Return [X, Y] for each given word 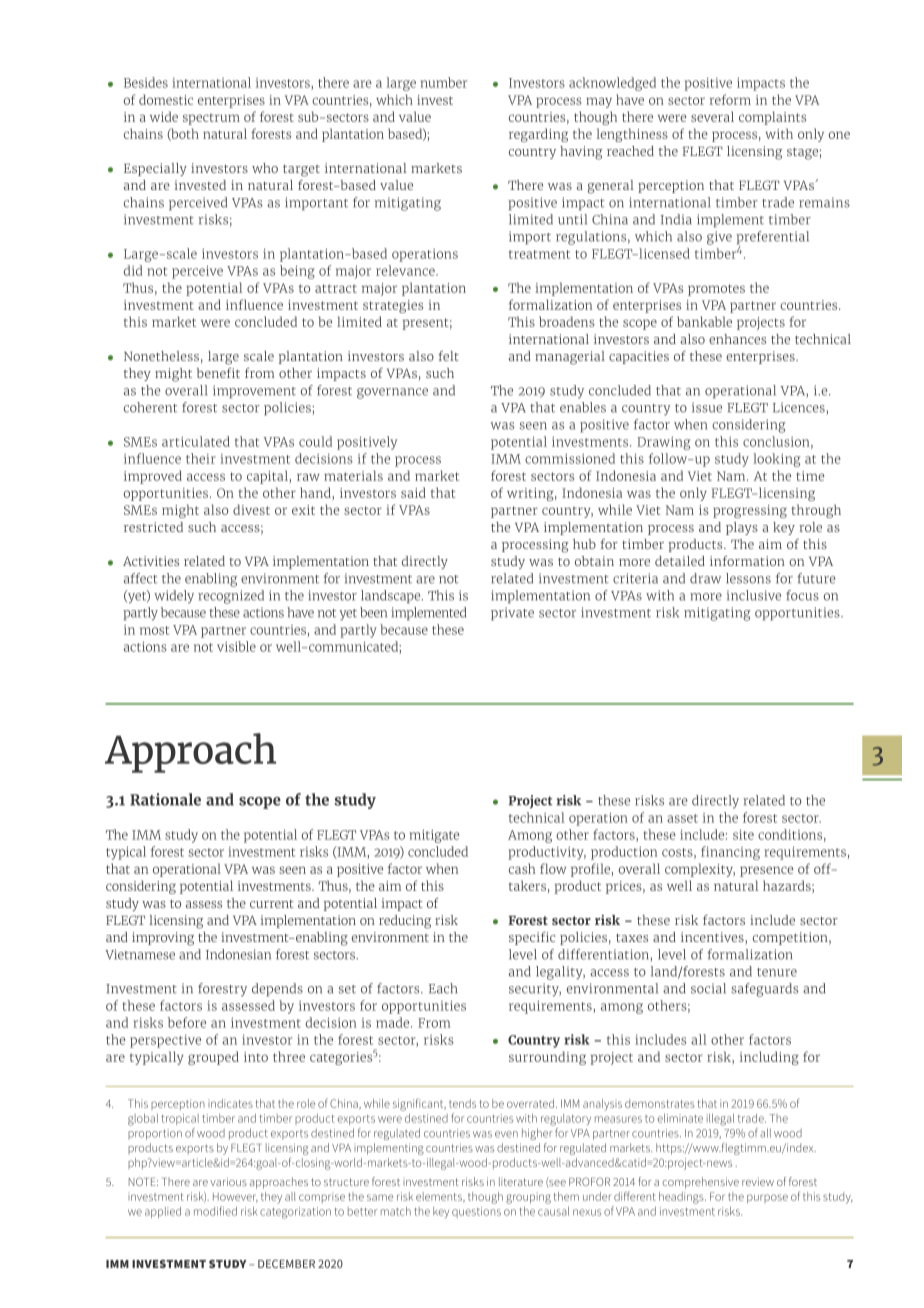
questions [476, 1212]
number [444, 82]
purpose [767, 1198]
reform [730, 99]
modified [215, 1211]
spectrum [211, 119]
